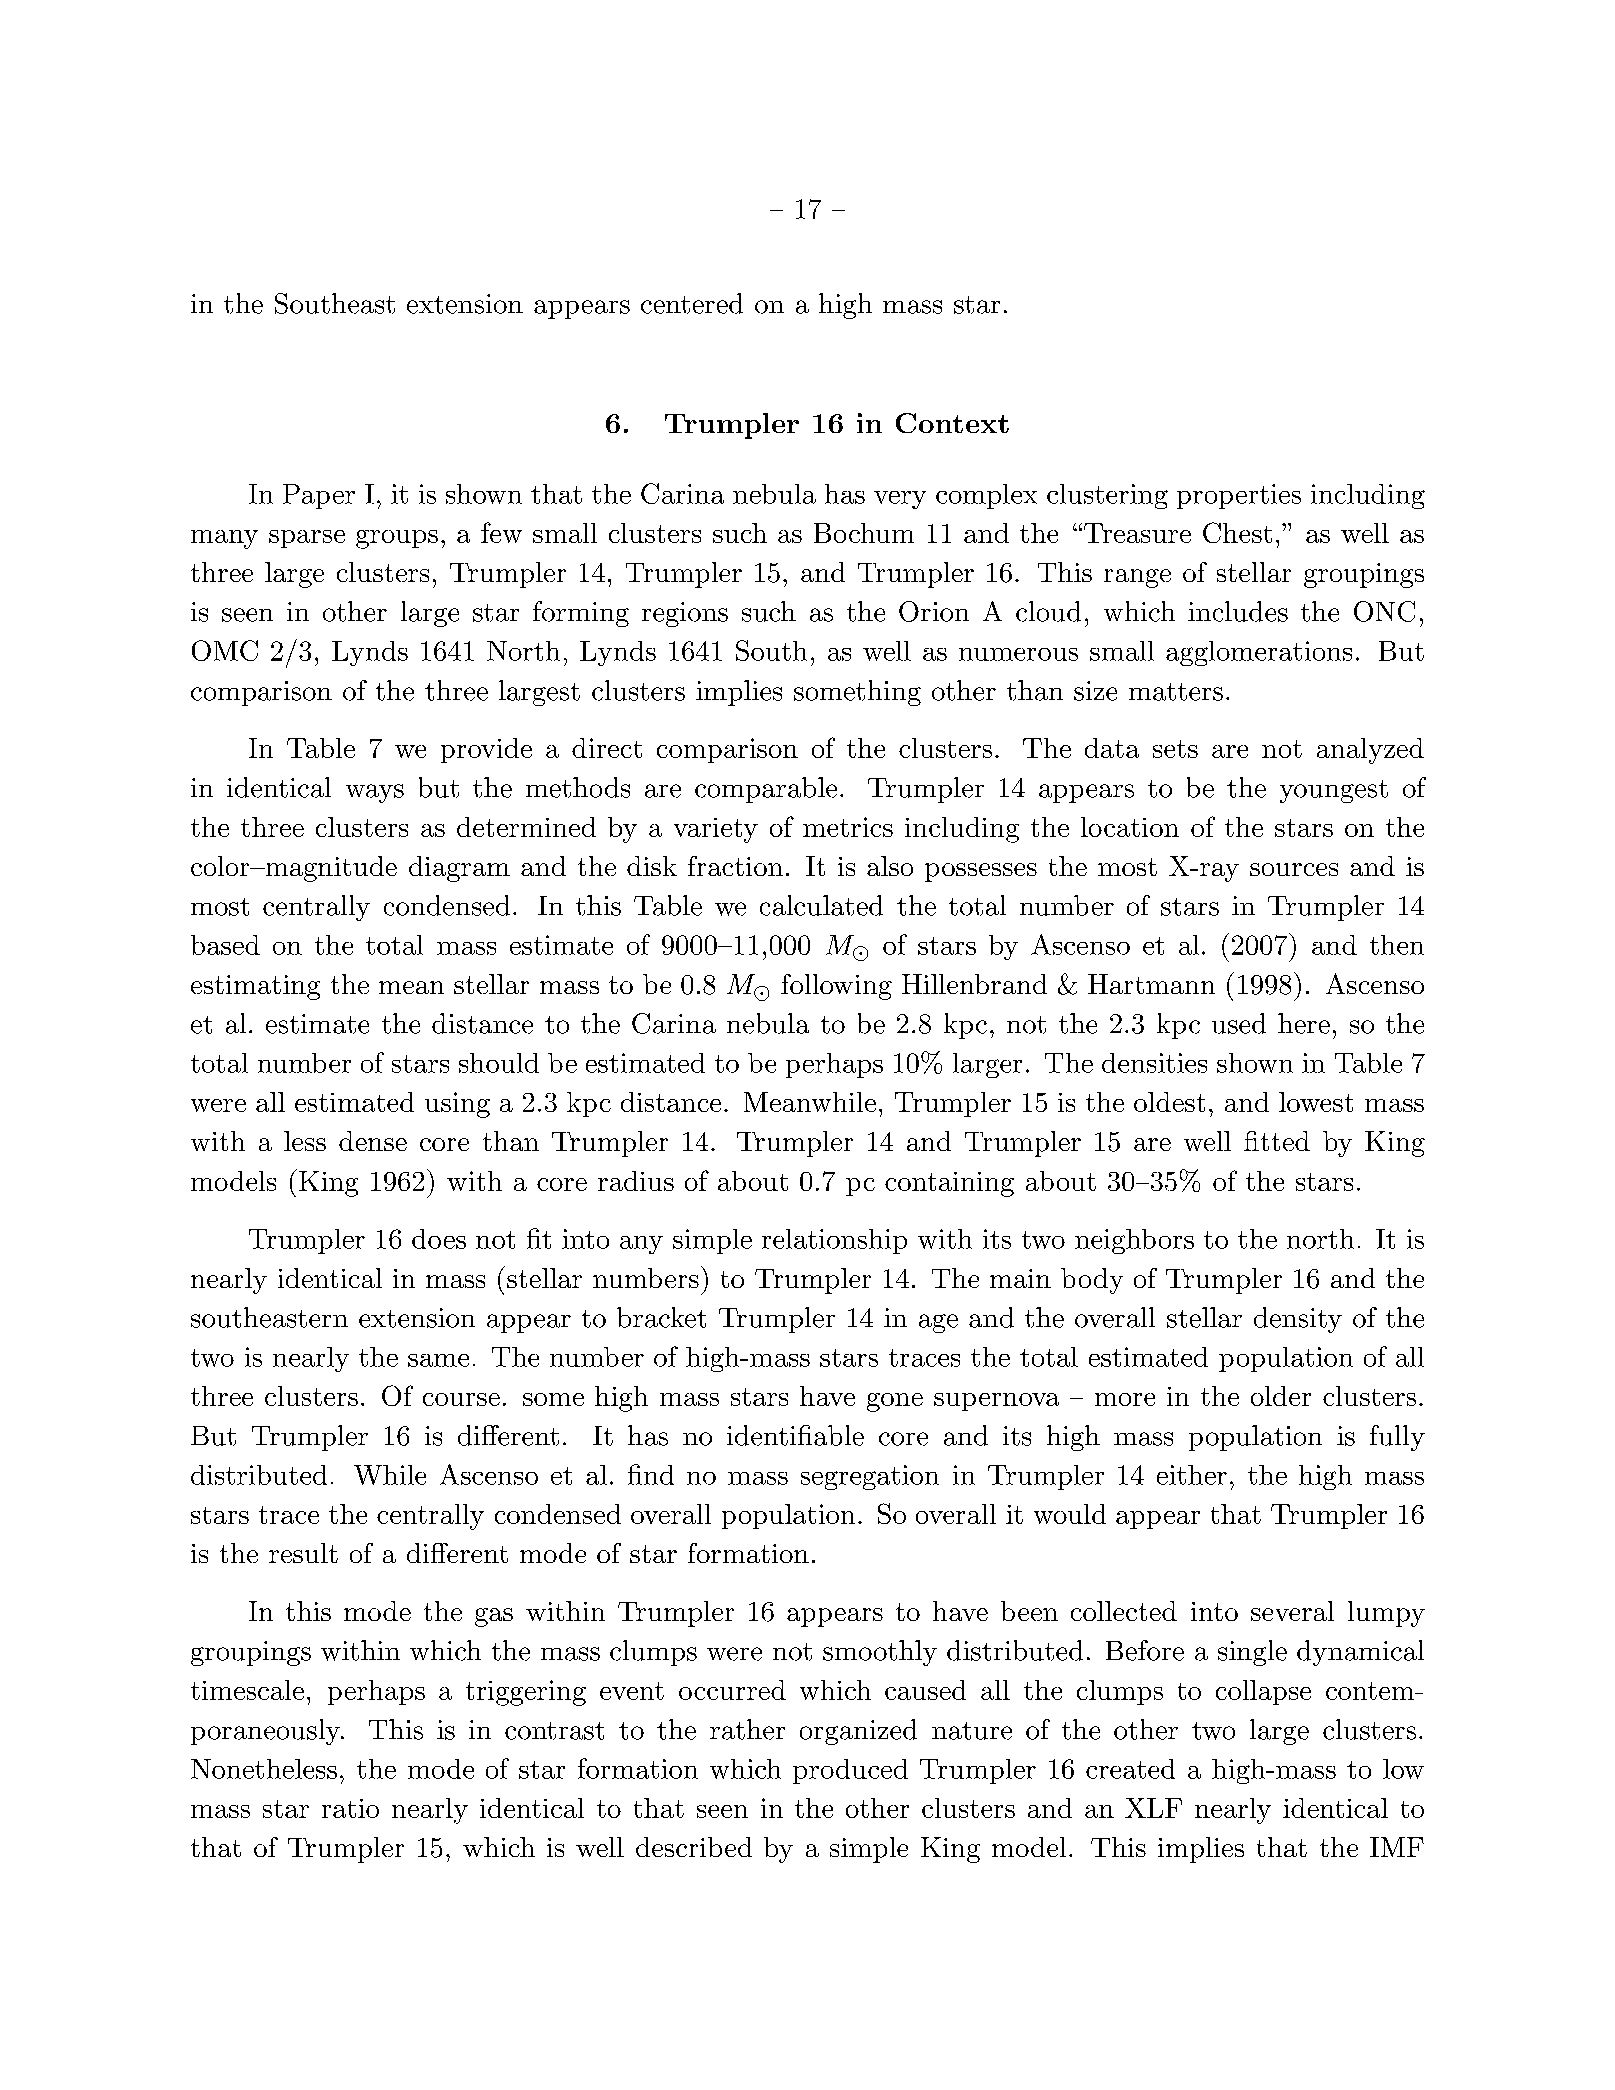 This image has height=2090, width=1615. What do you see at coordinates (247, 1690) in the image?
I see `timescale` at bounding box center [247, 1690].
